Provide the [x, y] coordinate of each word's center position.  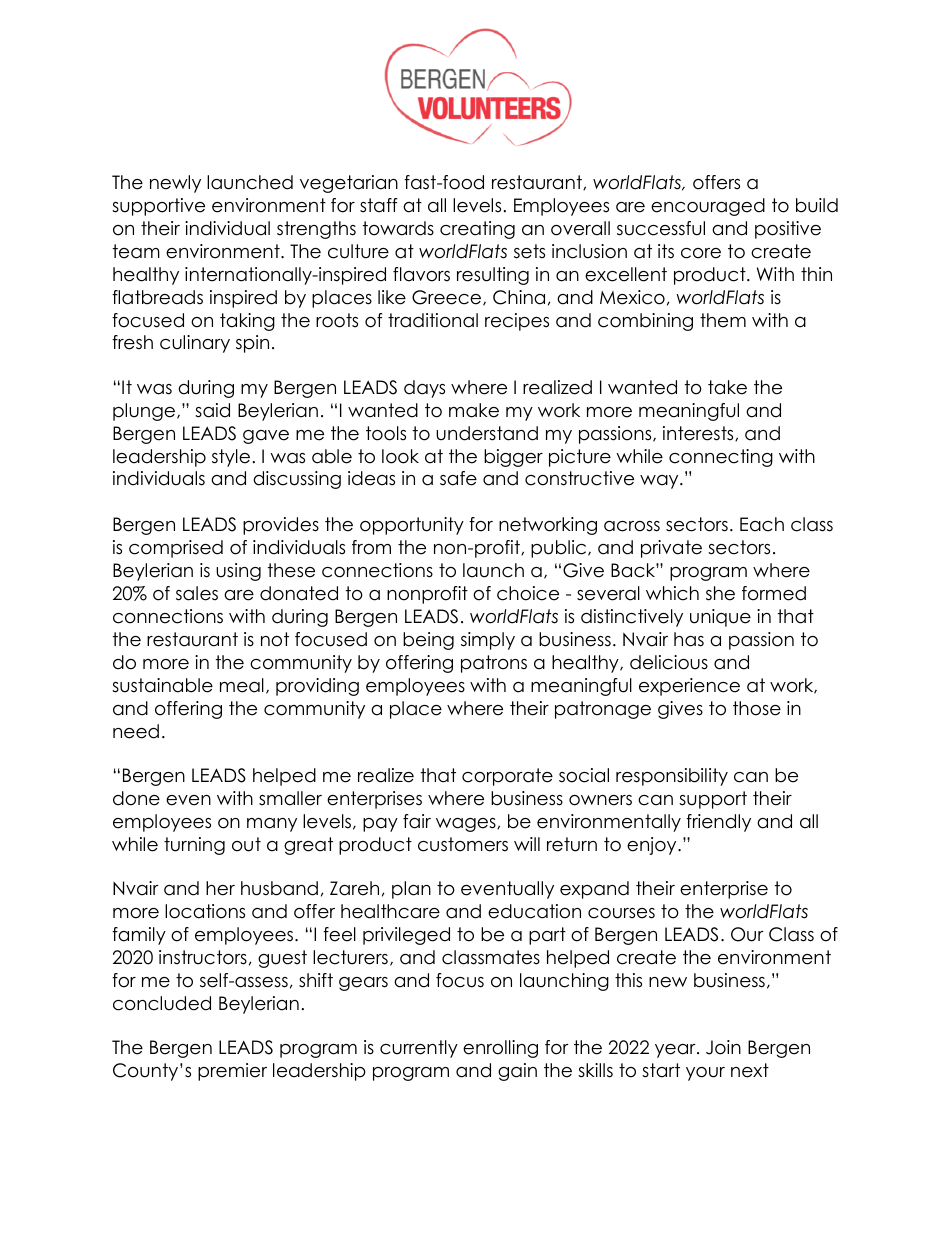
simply [488, 641]
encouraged [708, 207]
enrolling [500, 1049]
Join [723, 1047]
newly [175, 184]
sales [197, 593]
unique [720, 618]
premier [232, 1072]
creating [477, 230]
